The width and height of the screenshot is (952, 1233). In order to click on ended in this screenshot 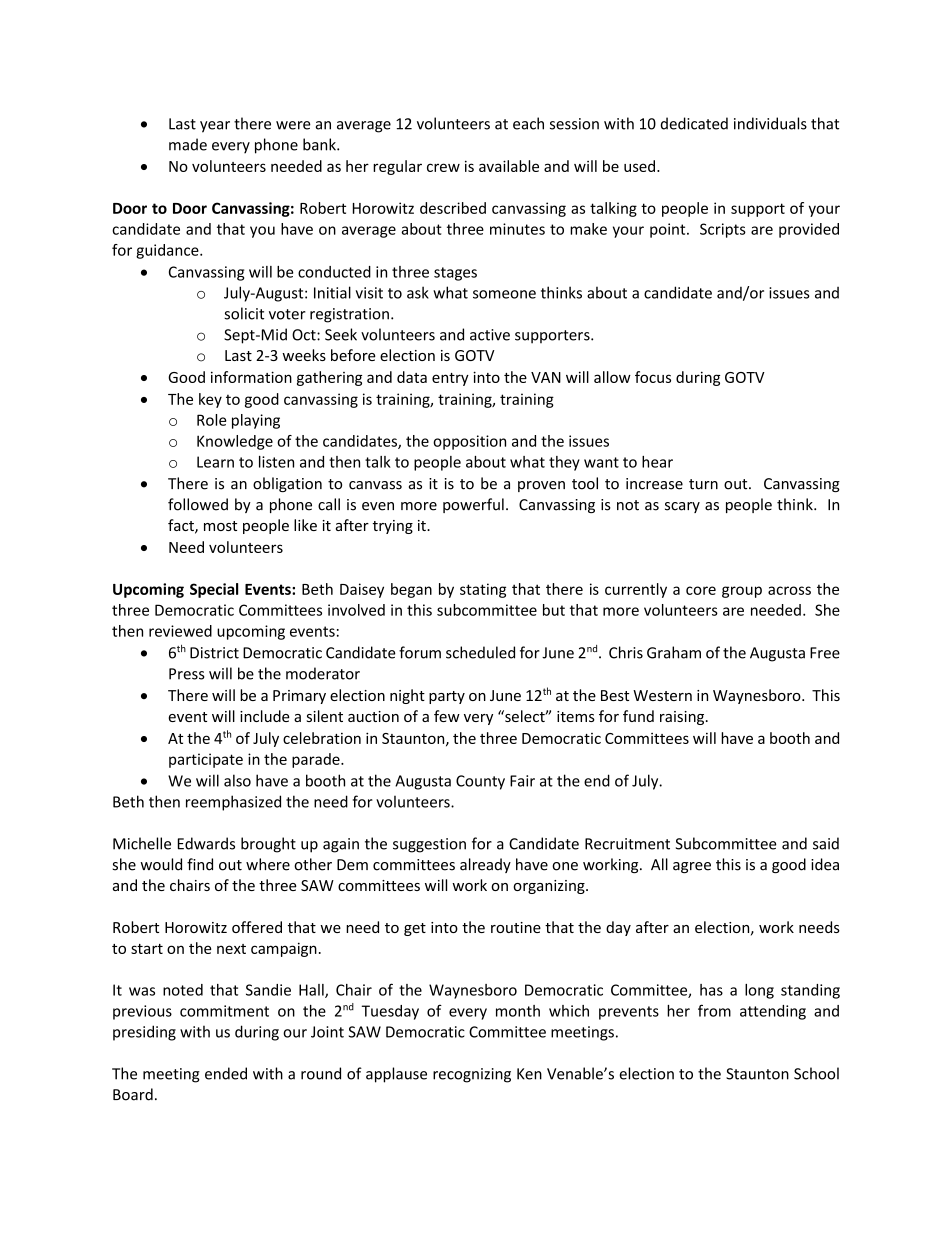, I will do `click(226, 1073)`.
